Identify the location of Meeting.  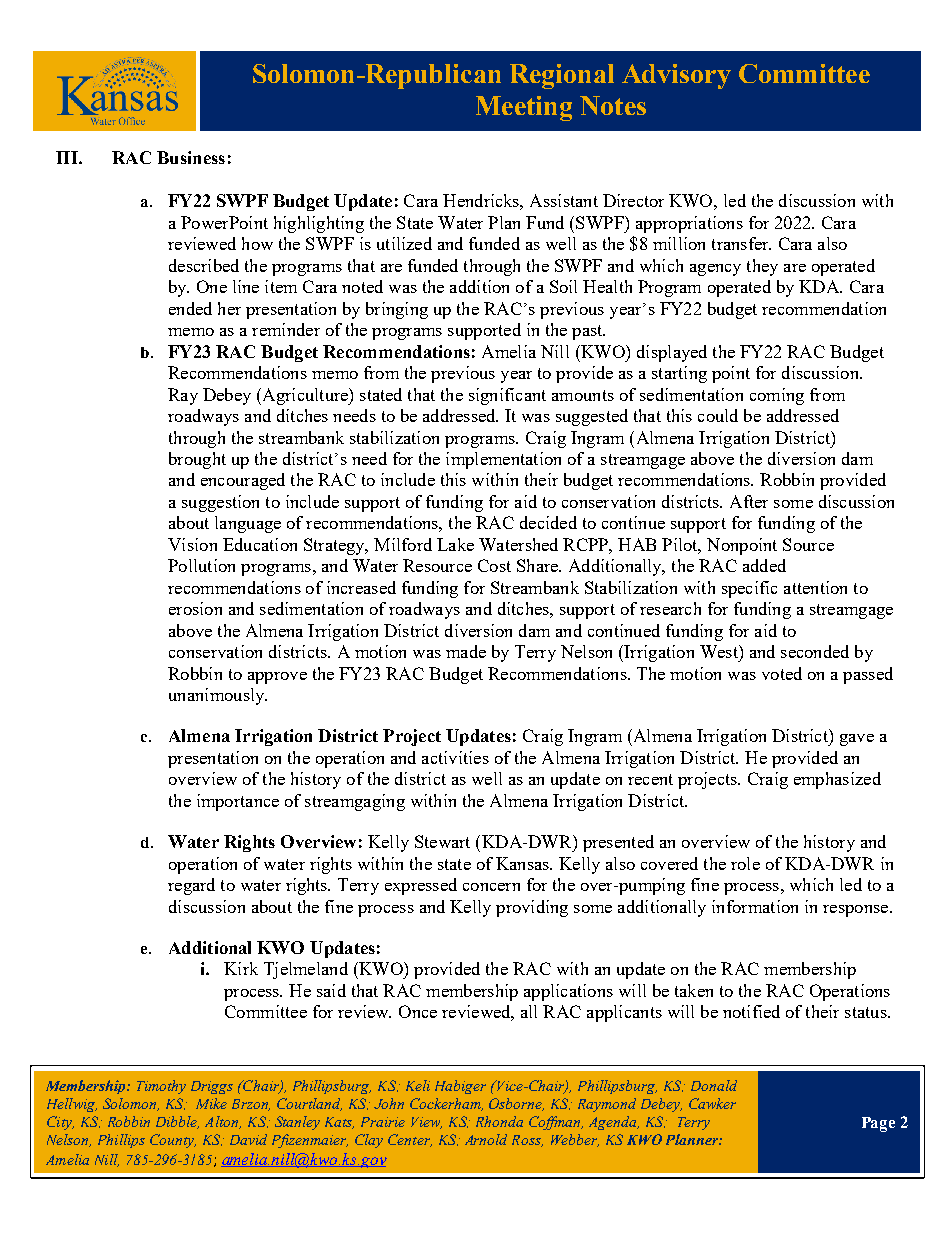
(524, 108).
